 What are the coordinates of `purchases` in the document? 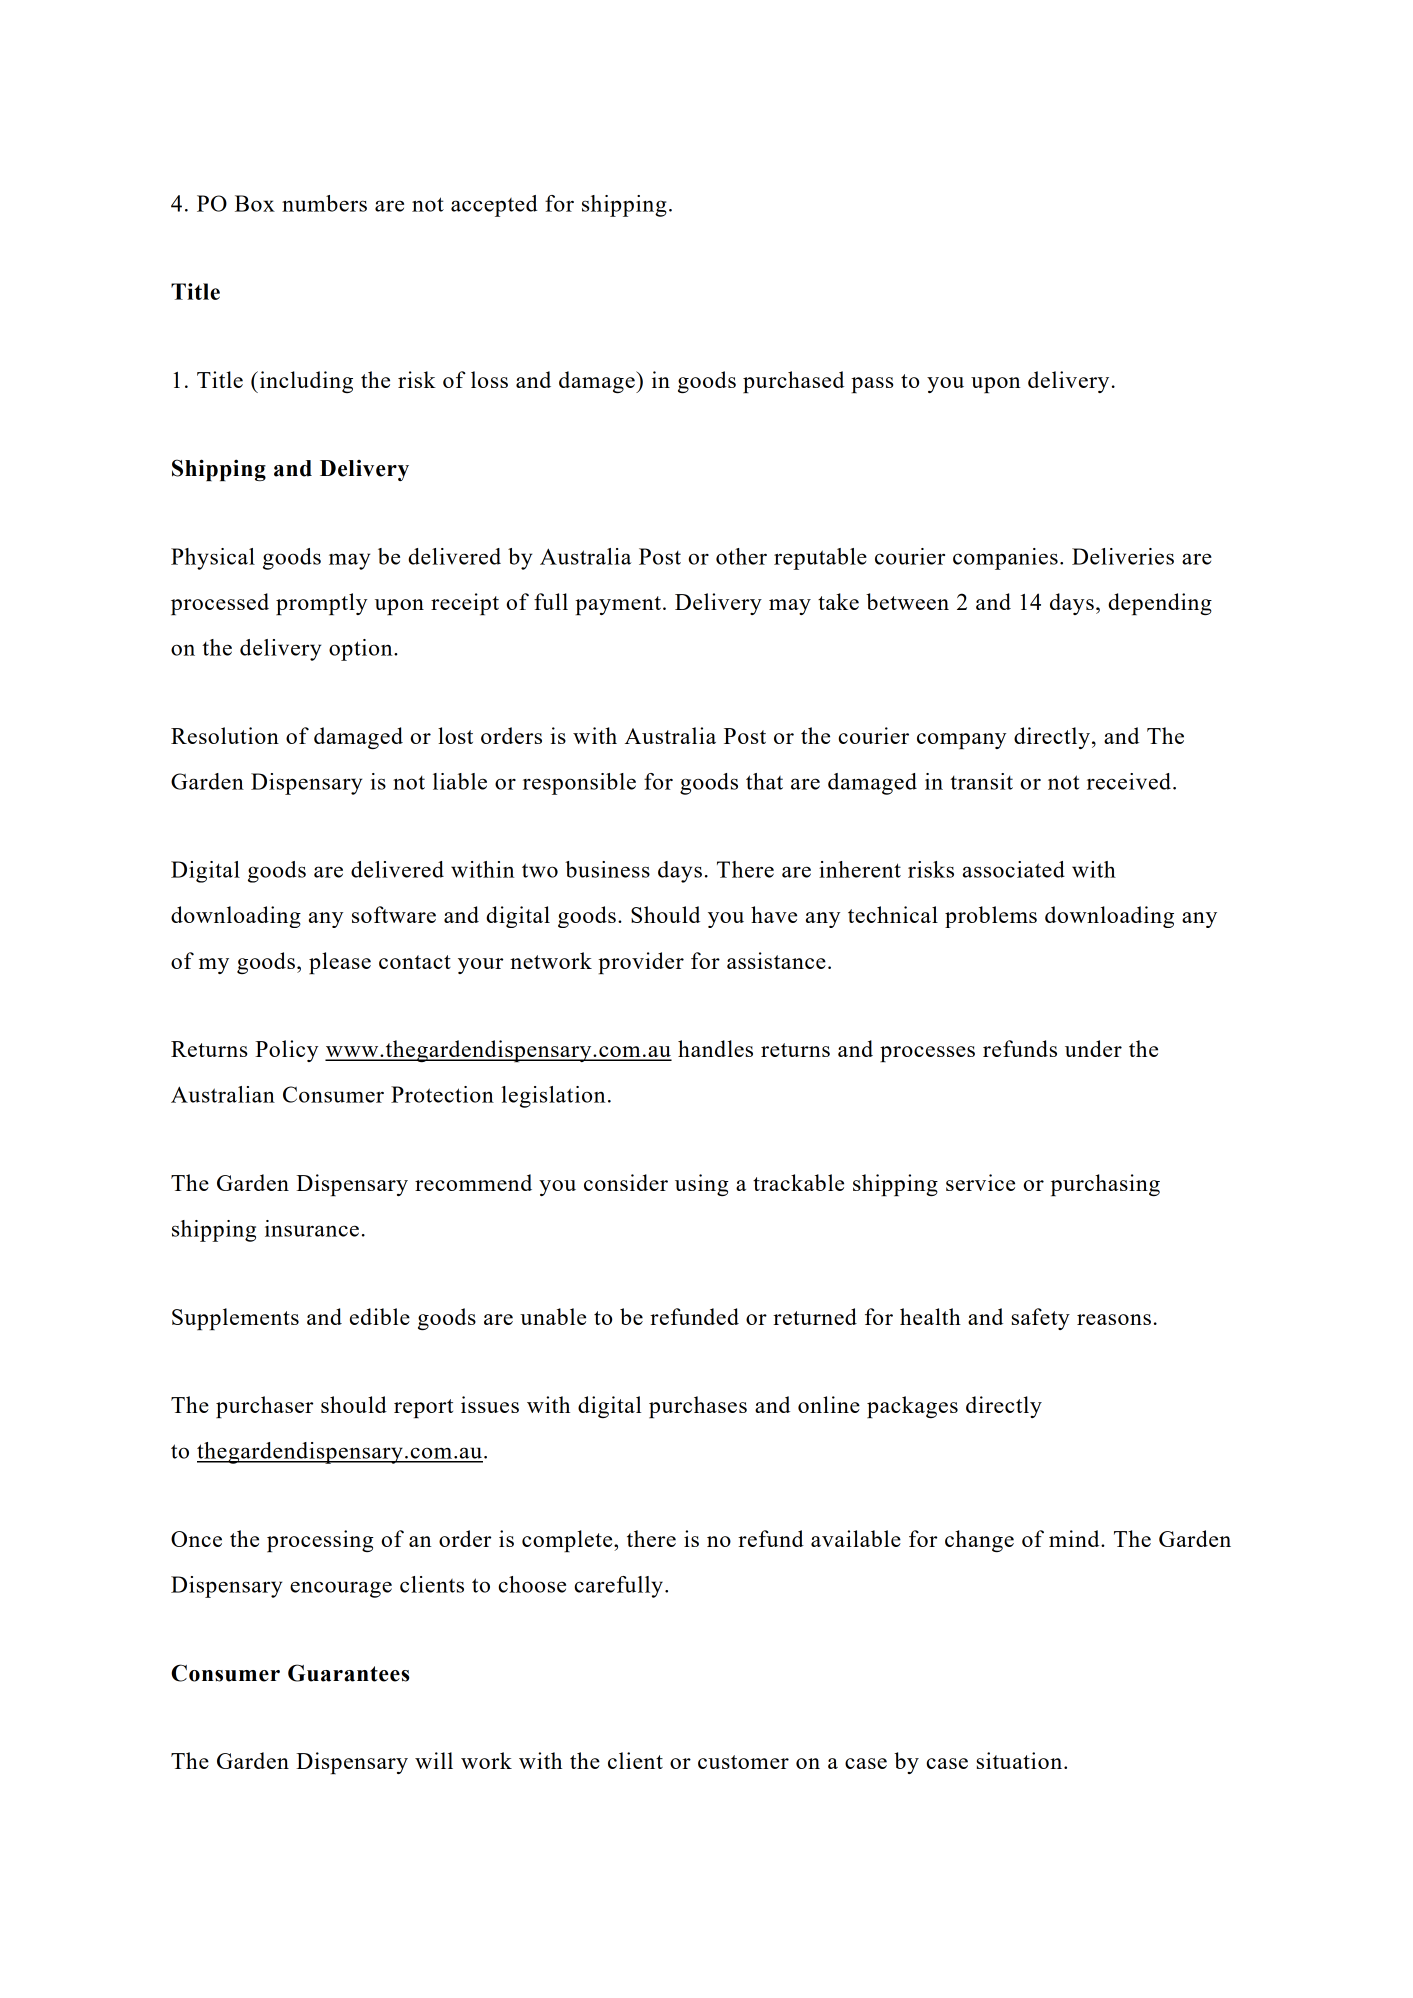 It's located at (698, 1407).
